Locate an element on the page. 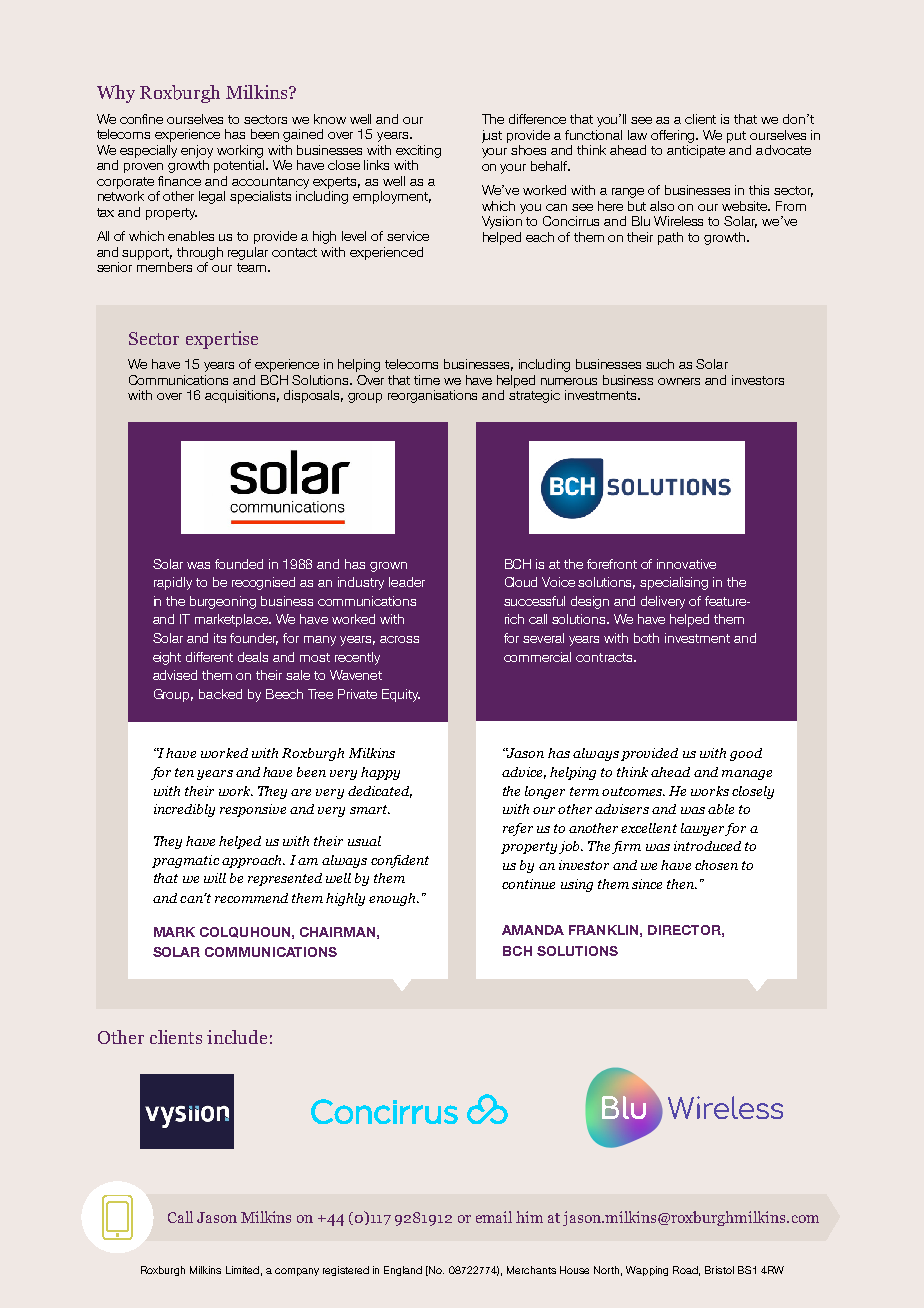 The width and height of the page is (924, 1308). Limited is located at coordinates (242, 1270).
